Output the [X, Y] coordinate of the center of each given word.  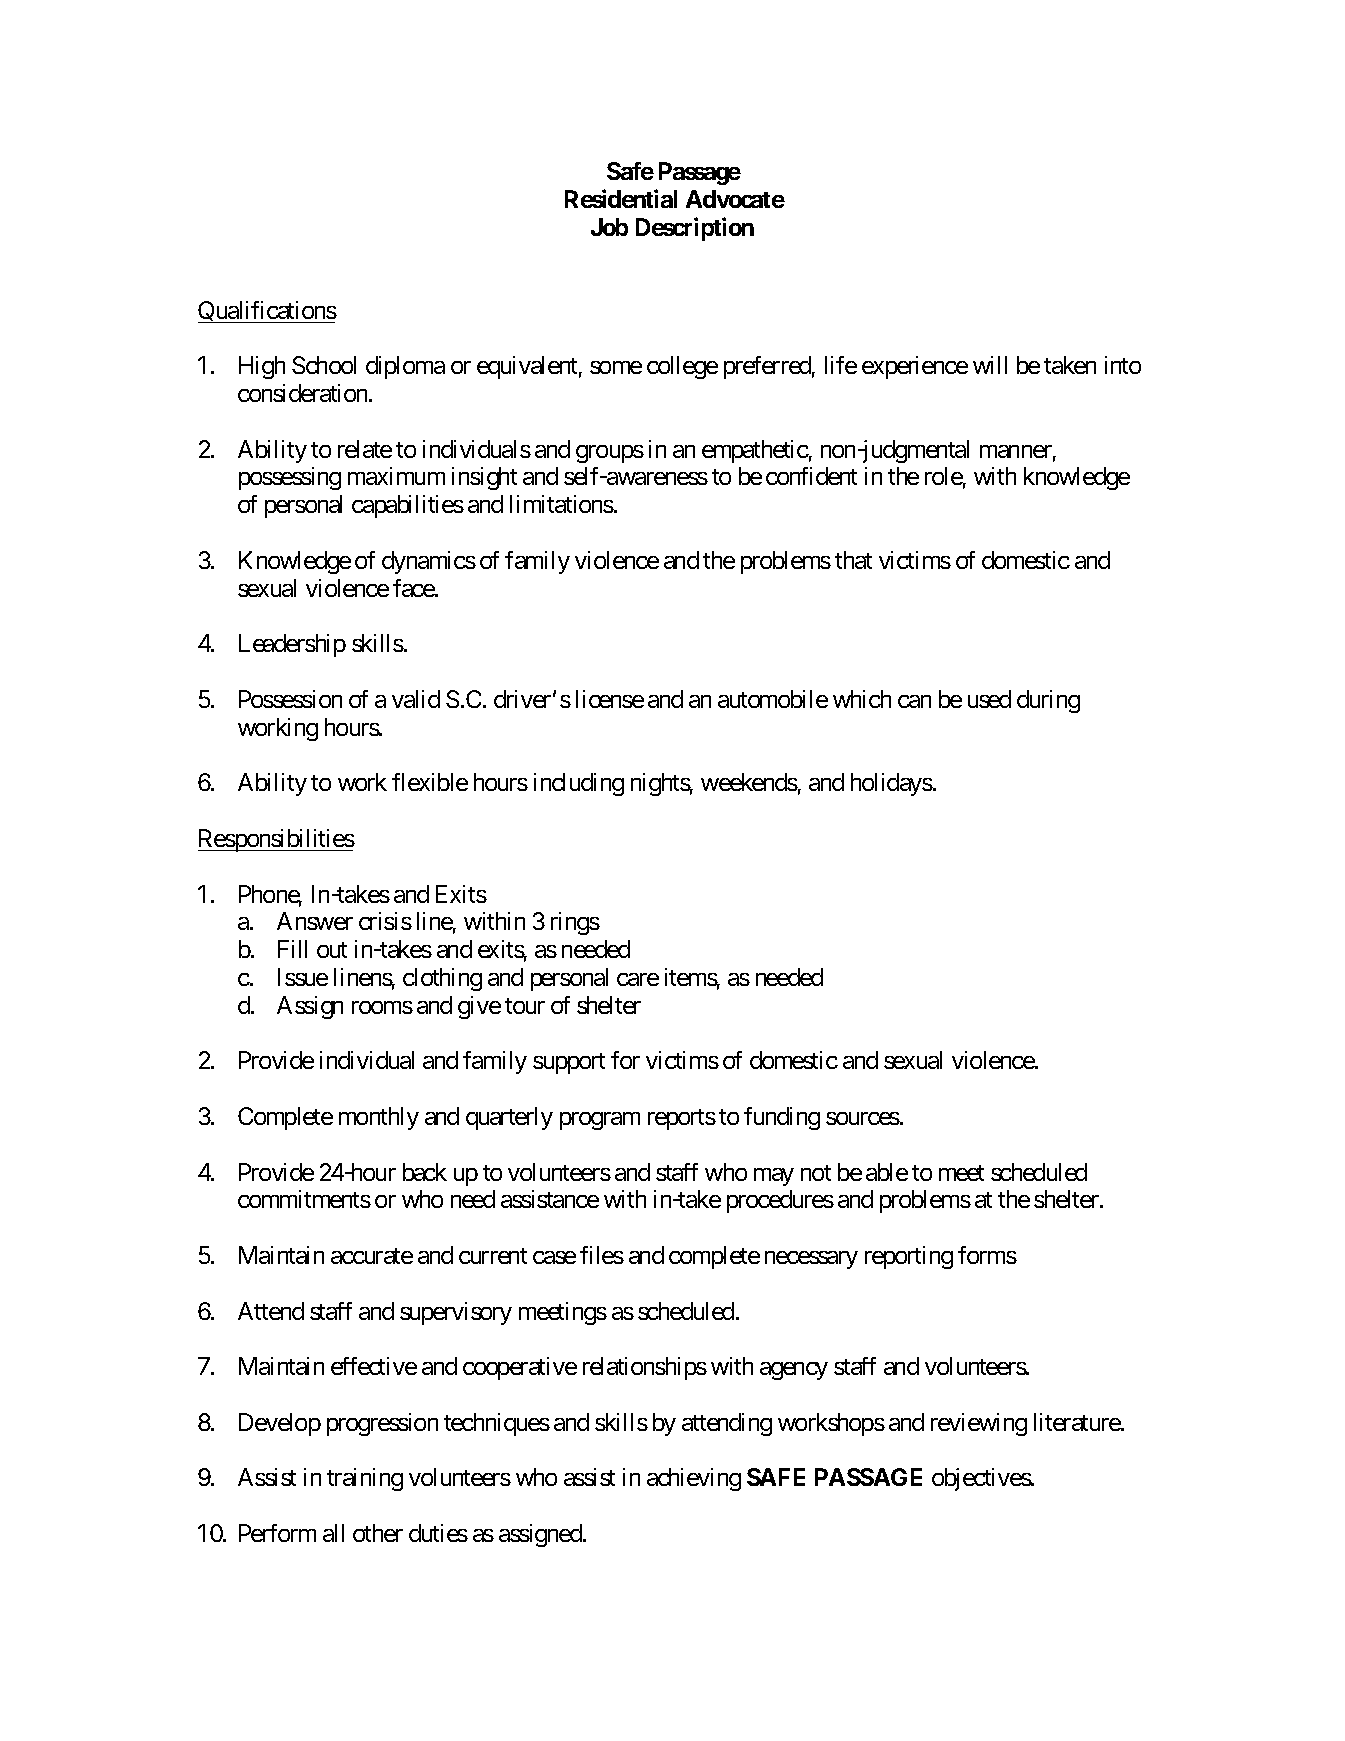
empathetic [755, 451]
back [425, 1172]
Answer [315, 921]
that [853, 560]
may [774, 1177]
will [990, 365]
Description [695, 229]
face [414, 588]
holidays [892, 784]
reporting [909, 1257]
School [324, 365]
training [365, 1479]
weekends [749, 782]
